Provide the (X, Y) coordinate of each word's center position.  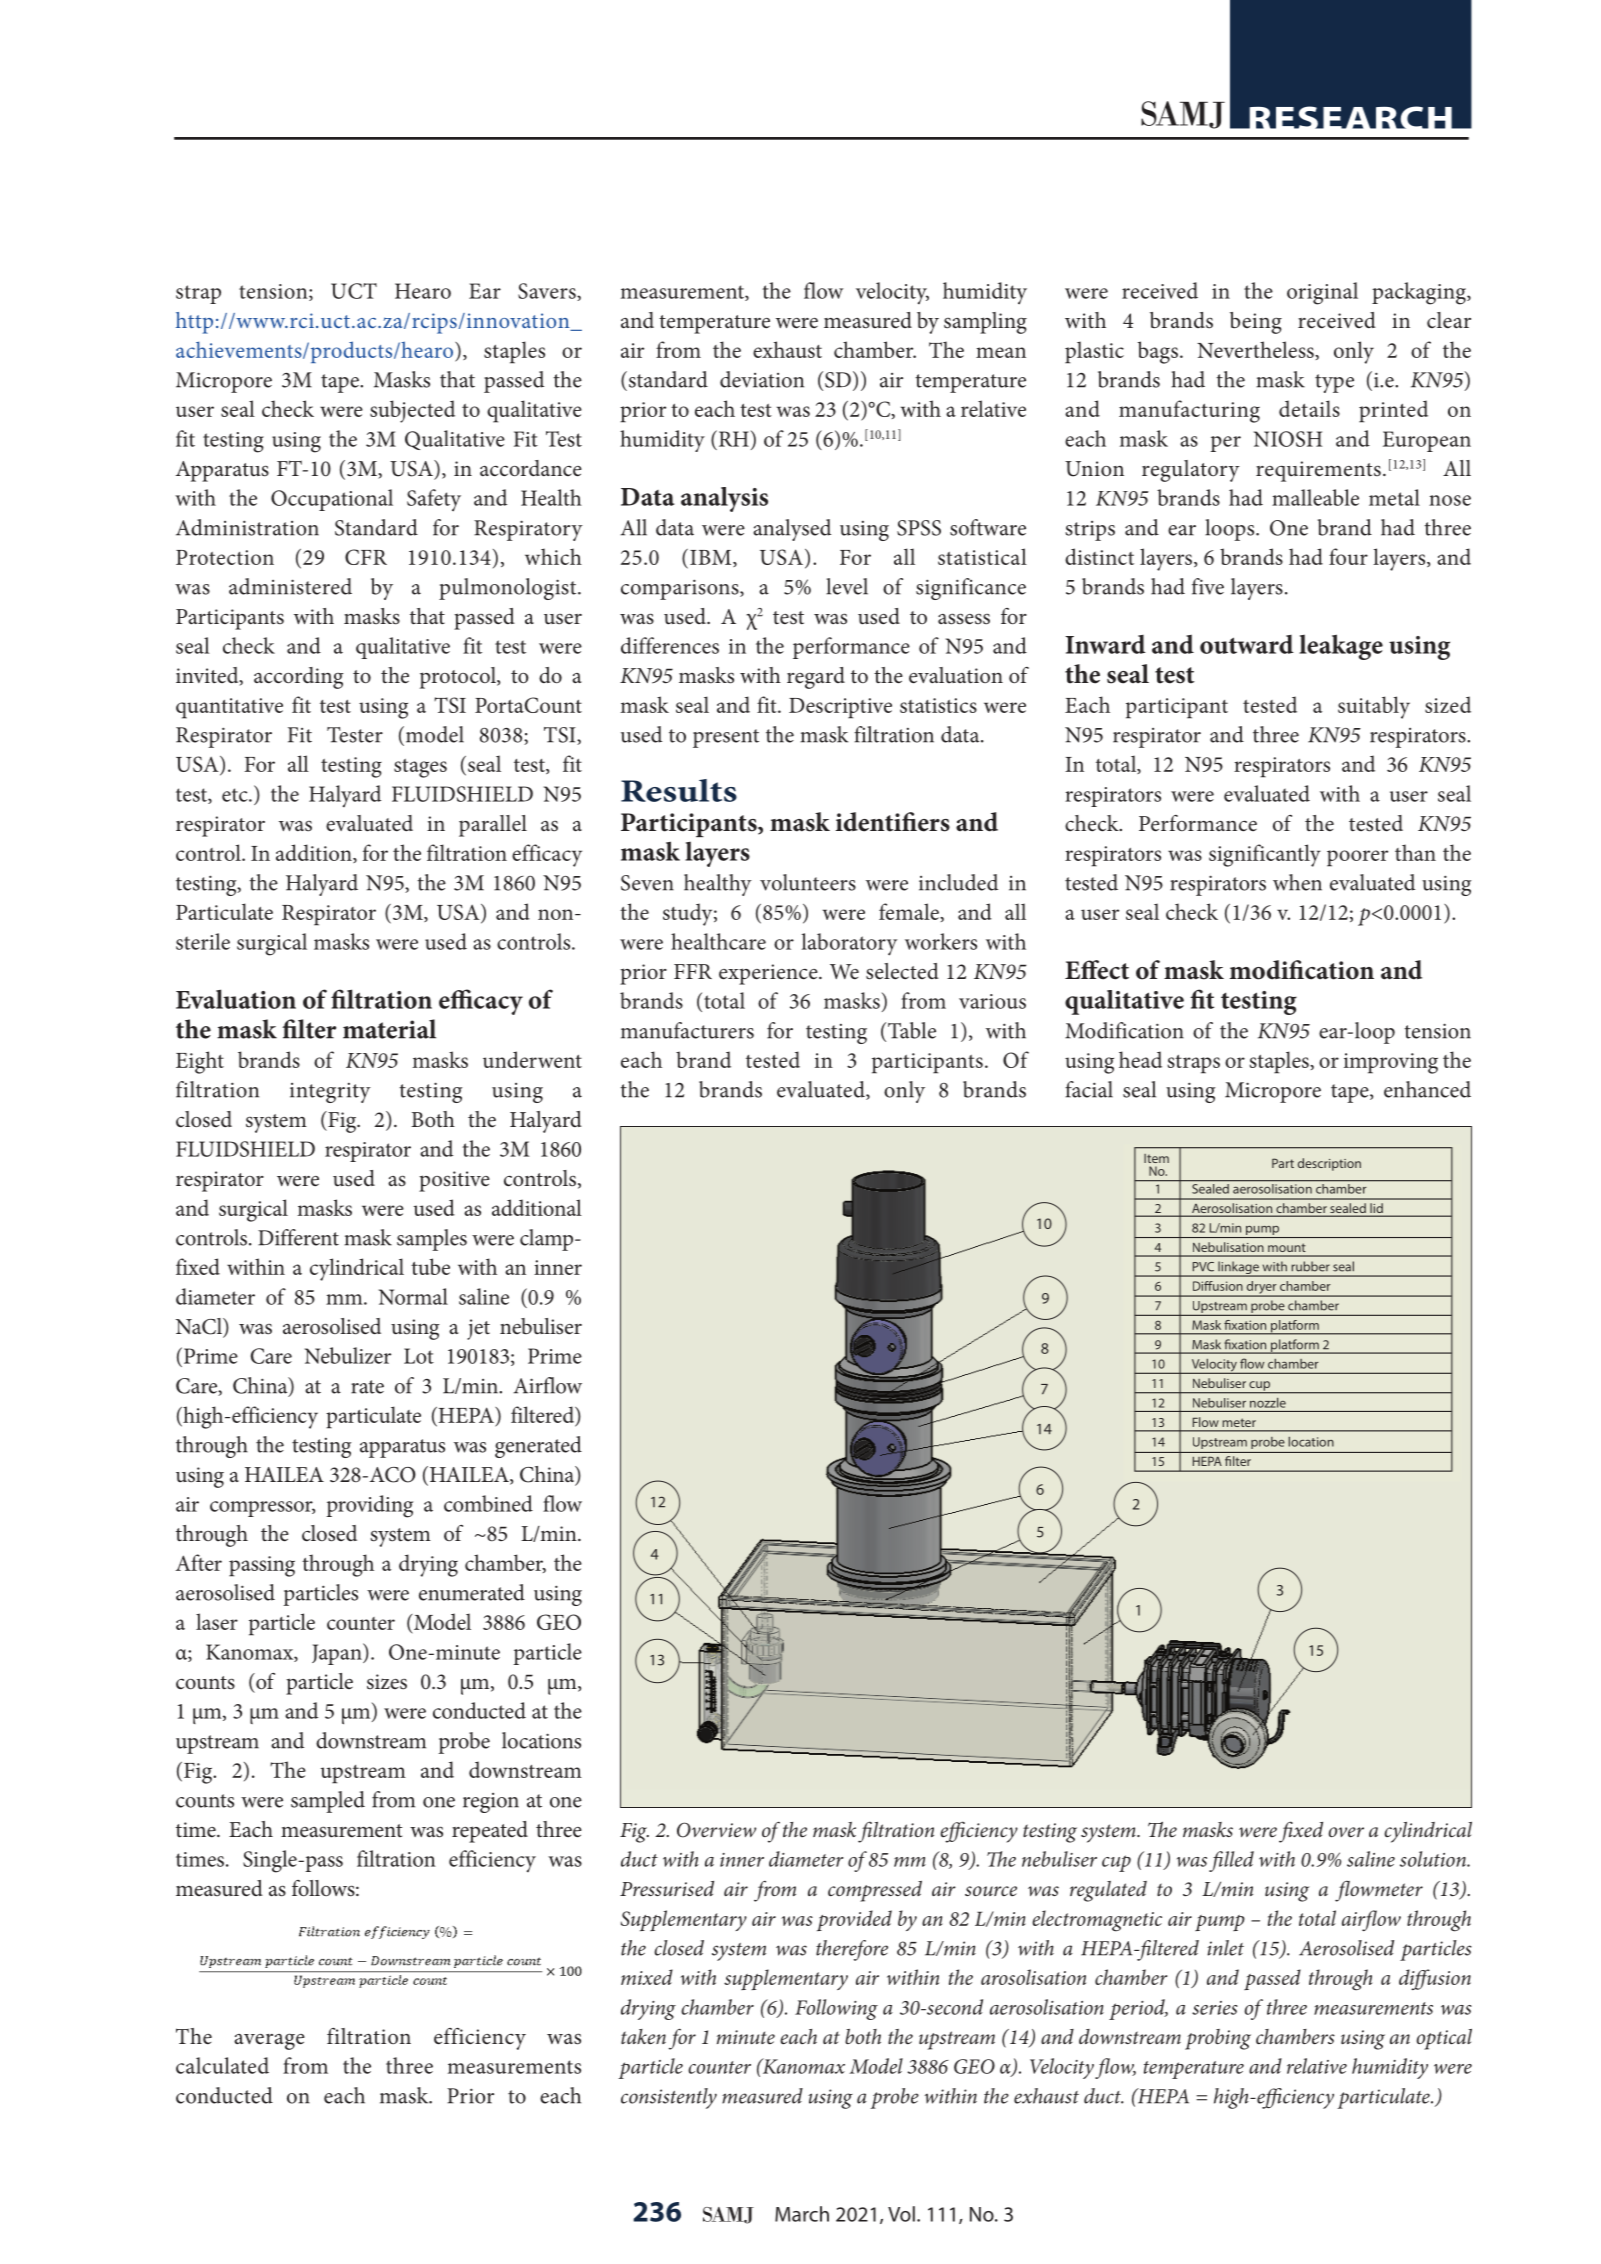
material (389, 1029)
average (269, 2041)
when (1297, 882)
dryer (1261, 1288)
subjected (412, 411)
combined (488, 1503)
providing (369, 1506)
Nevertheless (1256, 349)
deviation (762, 379)
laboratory (849, 944)
